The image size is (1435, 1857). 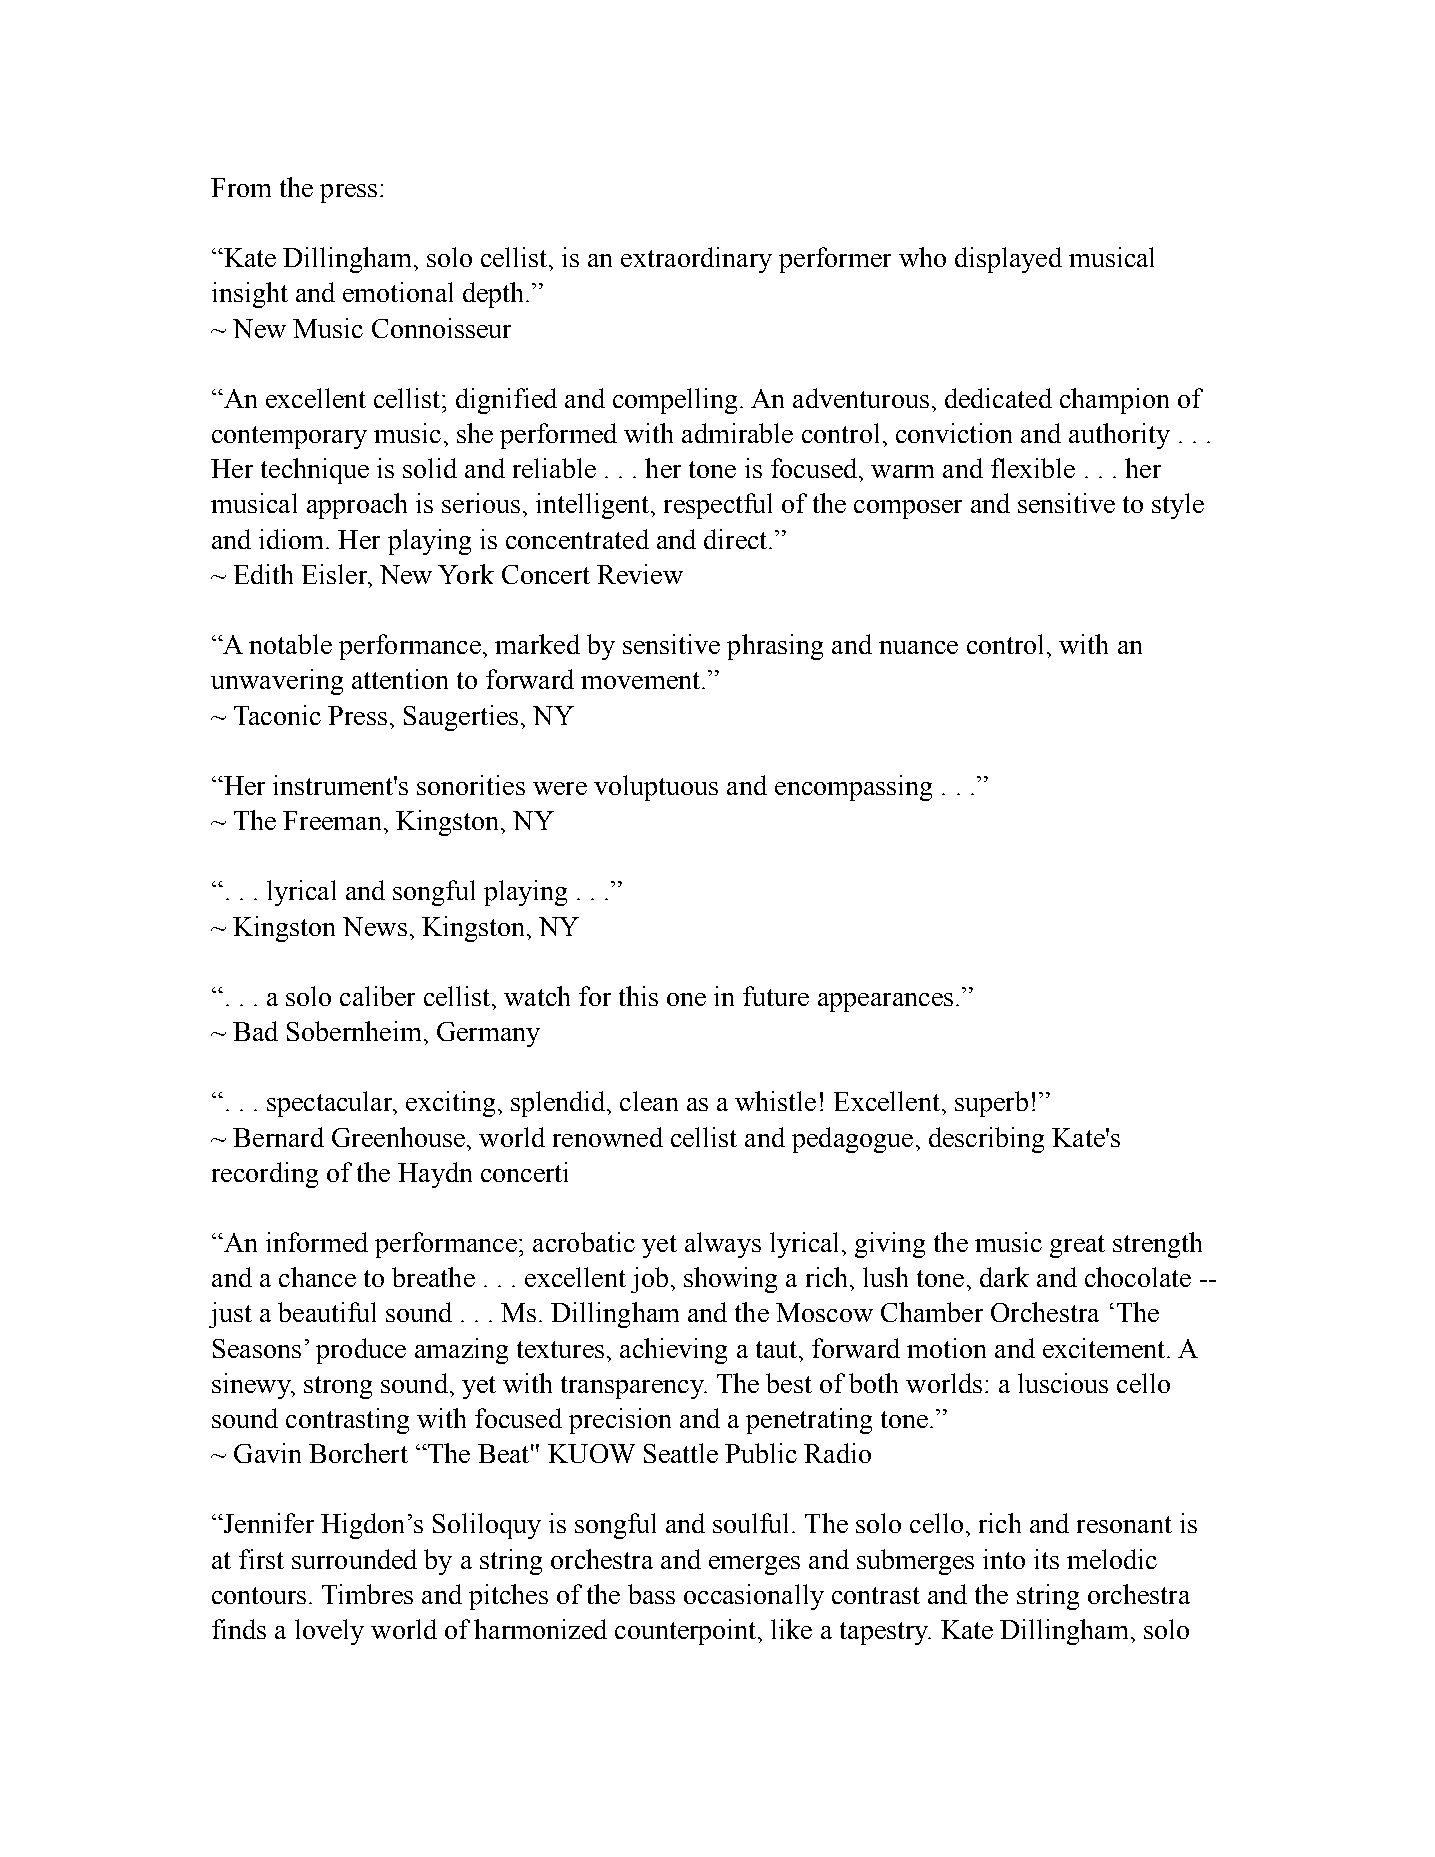 What do you see at coordinates (1046, 1559) in the document?
I see `its` at bounding box center [1046, 1559].
